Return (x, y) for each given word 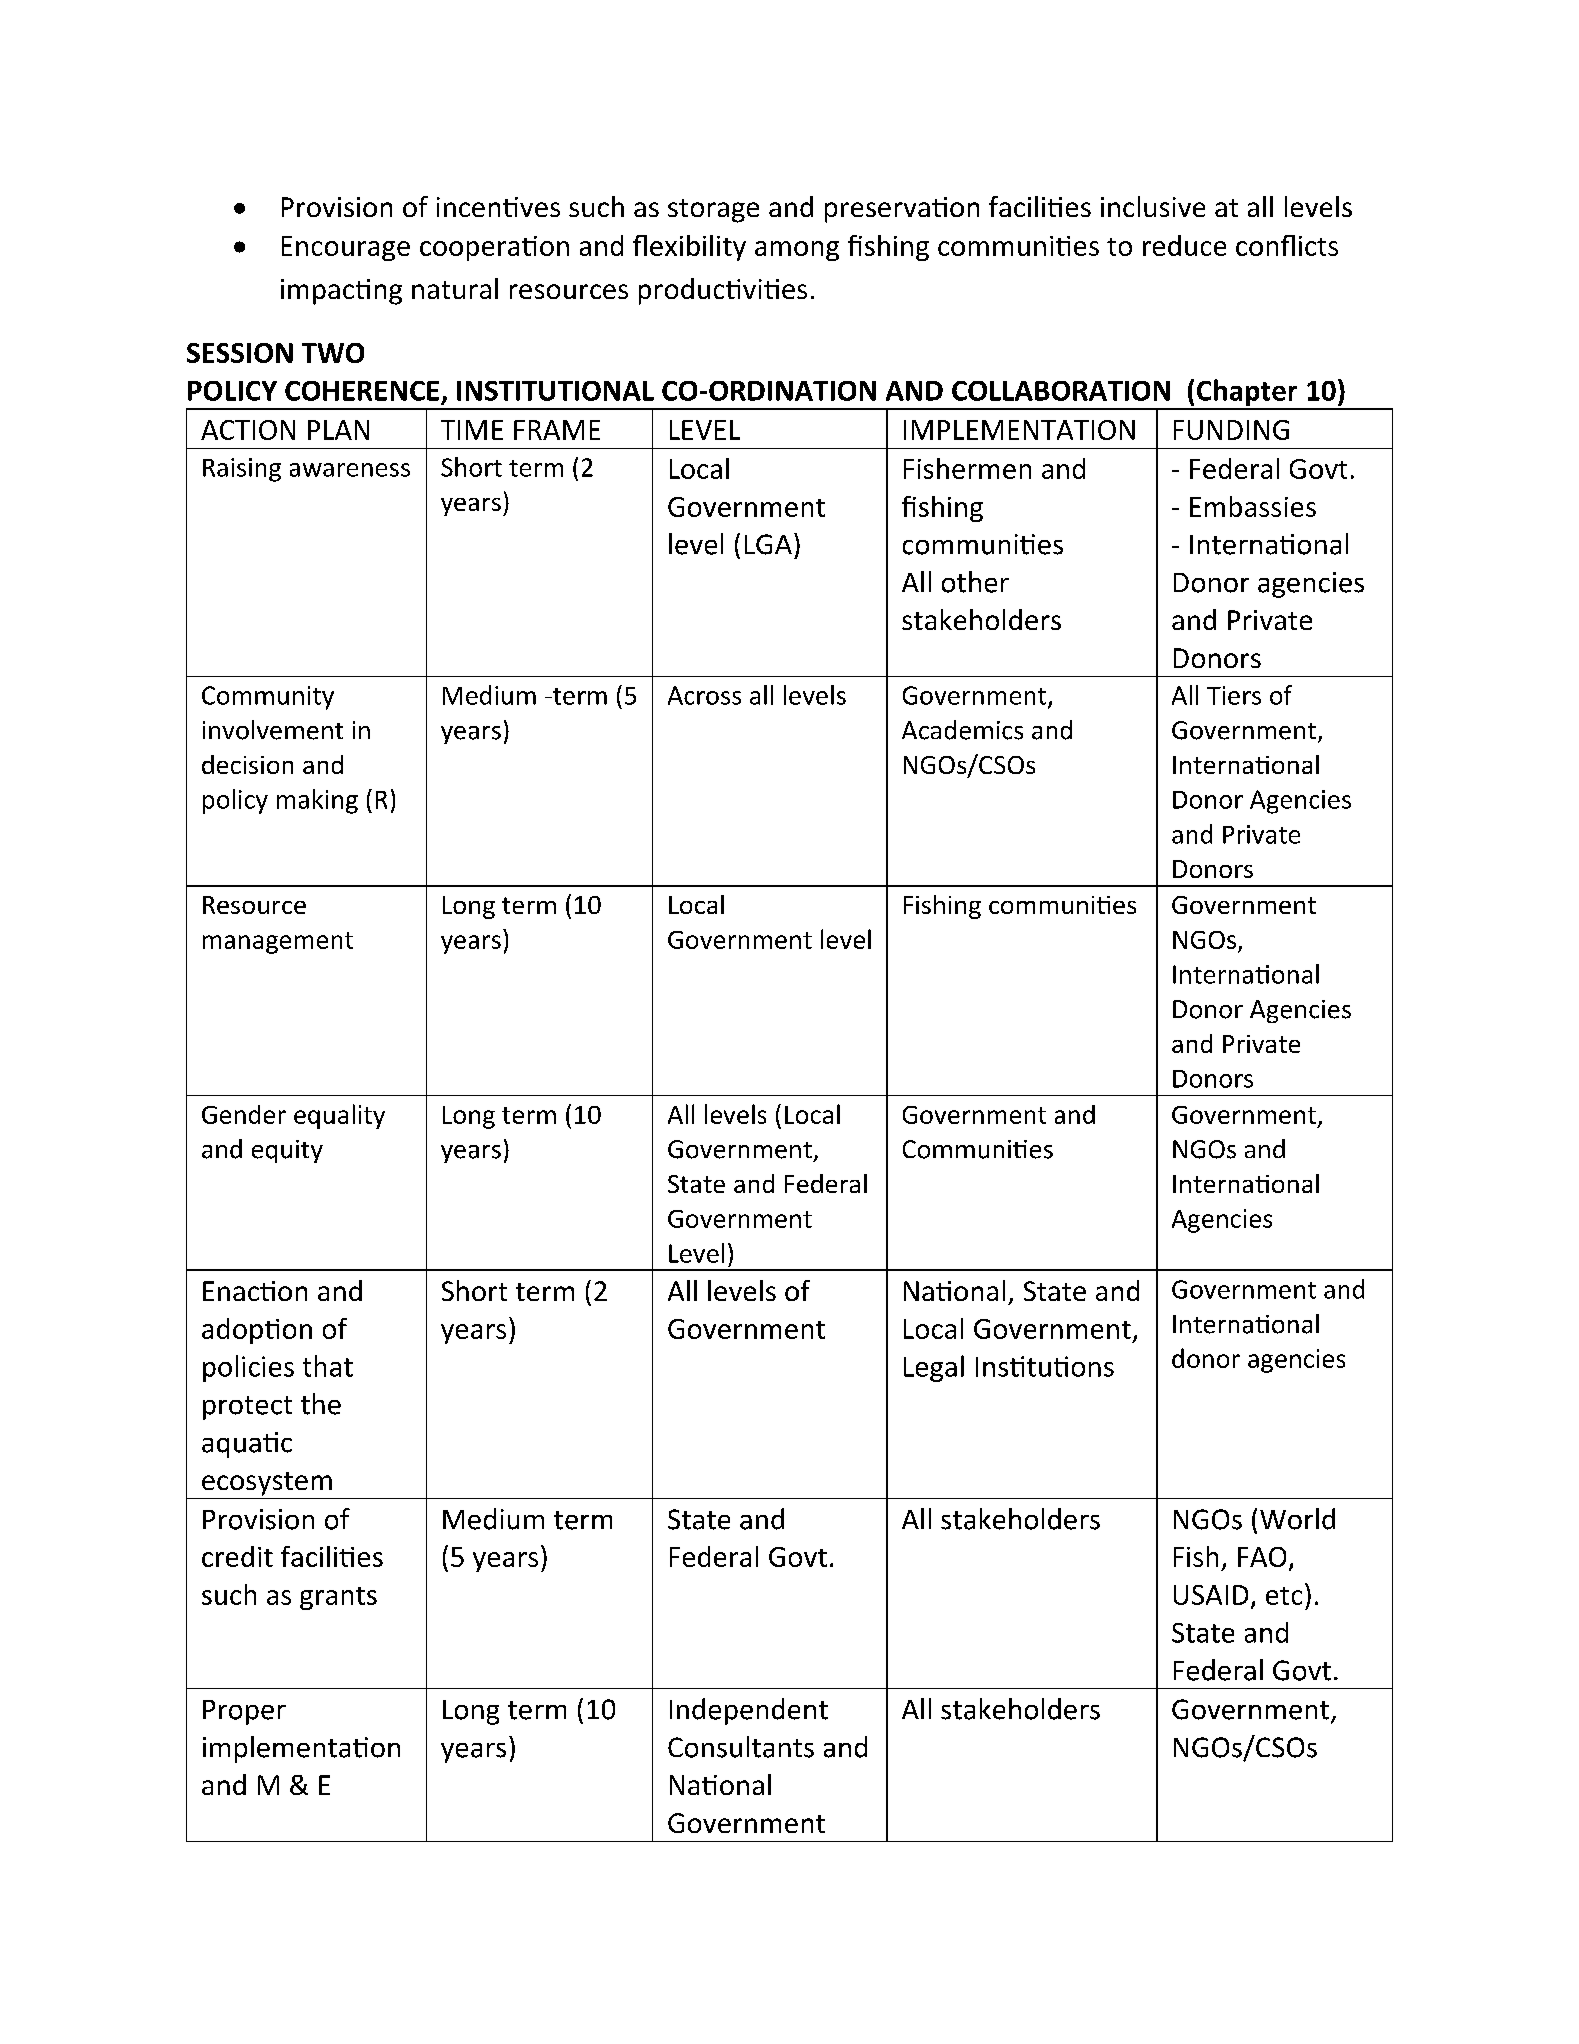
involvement (273, 730)
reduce (1184, 245)
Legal (934, 1368)
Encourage (346, 248)
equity (287, 1151)
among (797, 251)
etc (1284, 1596)
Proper (244, 1712)
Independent (749, 1711)
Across (704, 695)
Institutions (1045, 1366)
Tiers (1234, 695)
